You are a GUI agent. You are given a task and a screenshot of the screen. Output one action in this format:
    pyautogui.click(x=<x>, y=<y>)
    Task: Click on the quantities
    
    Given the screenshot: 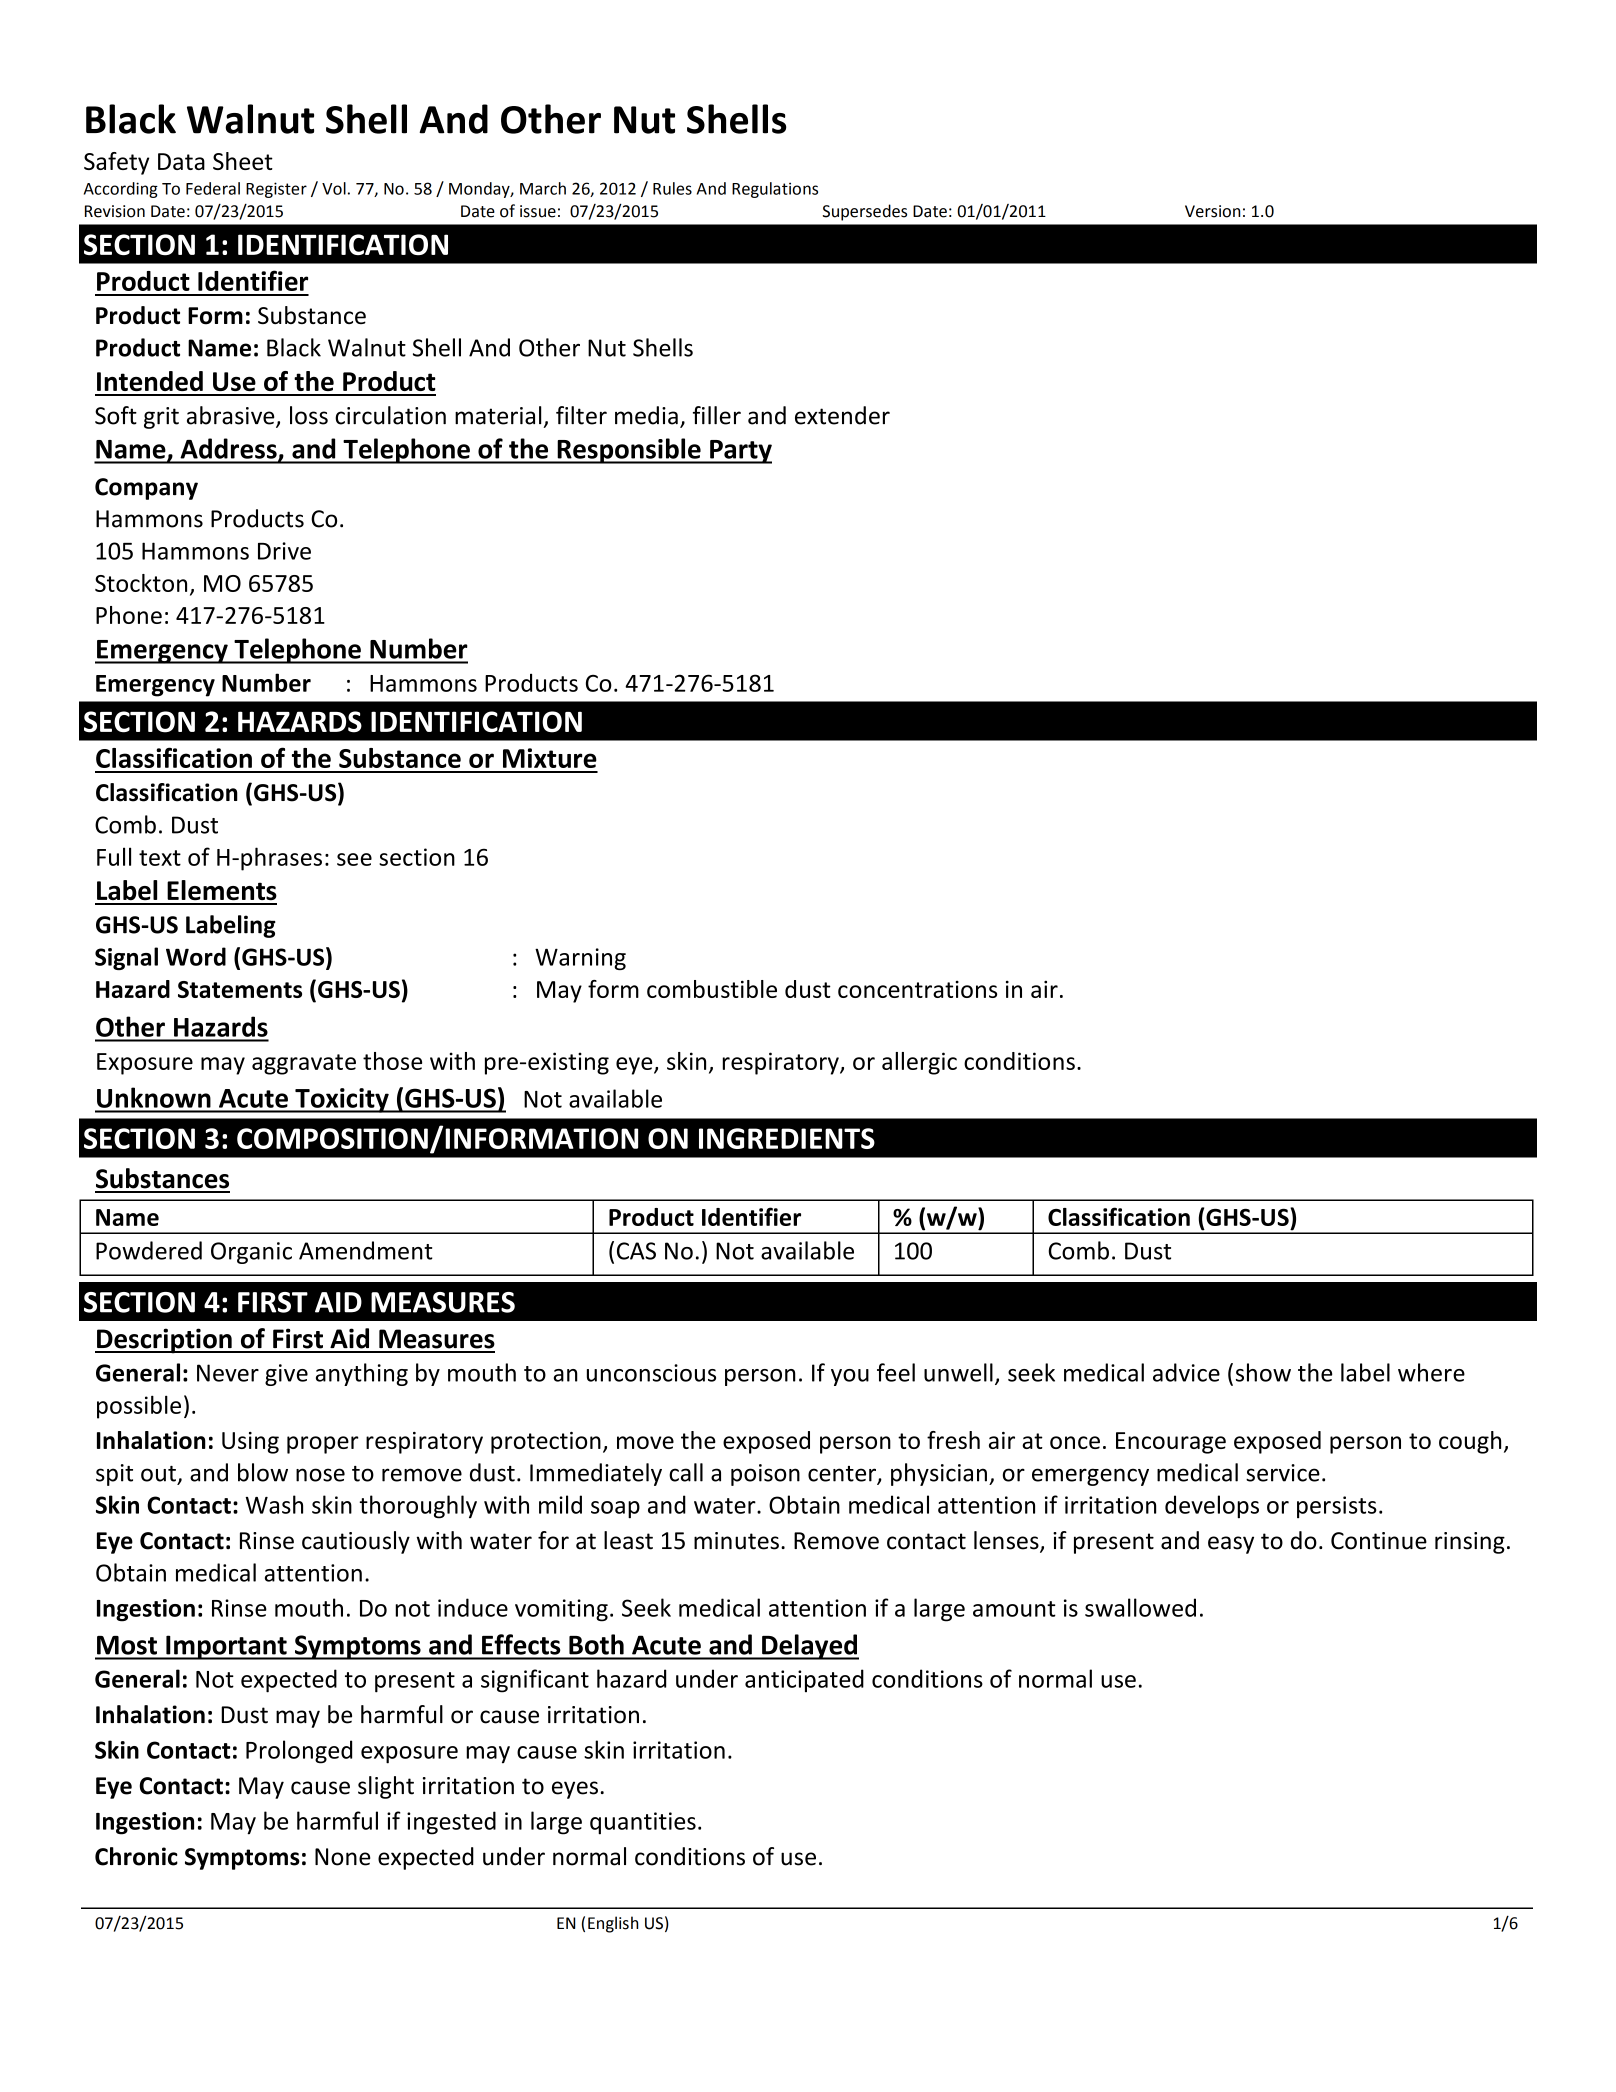 What is the action you would take?
    pyautogui.click(x=643, y=1823)
